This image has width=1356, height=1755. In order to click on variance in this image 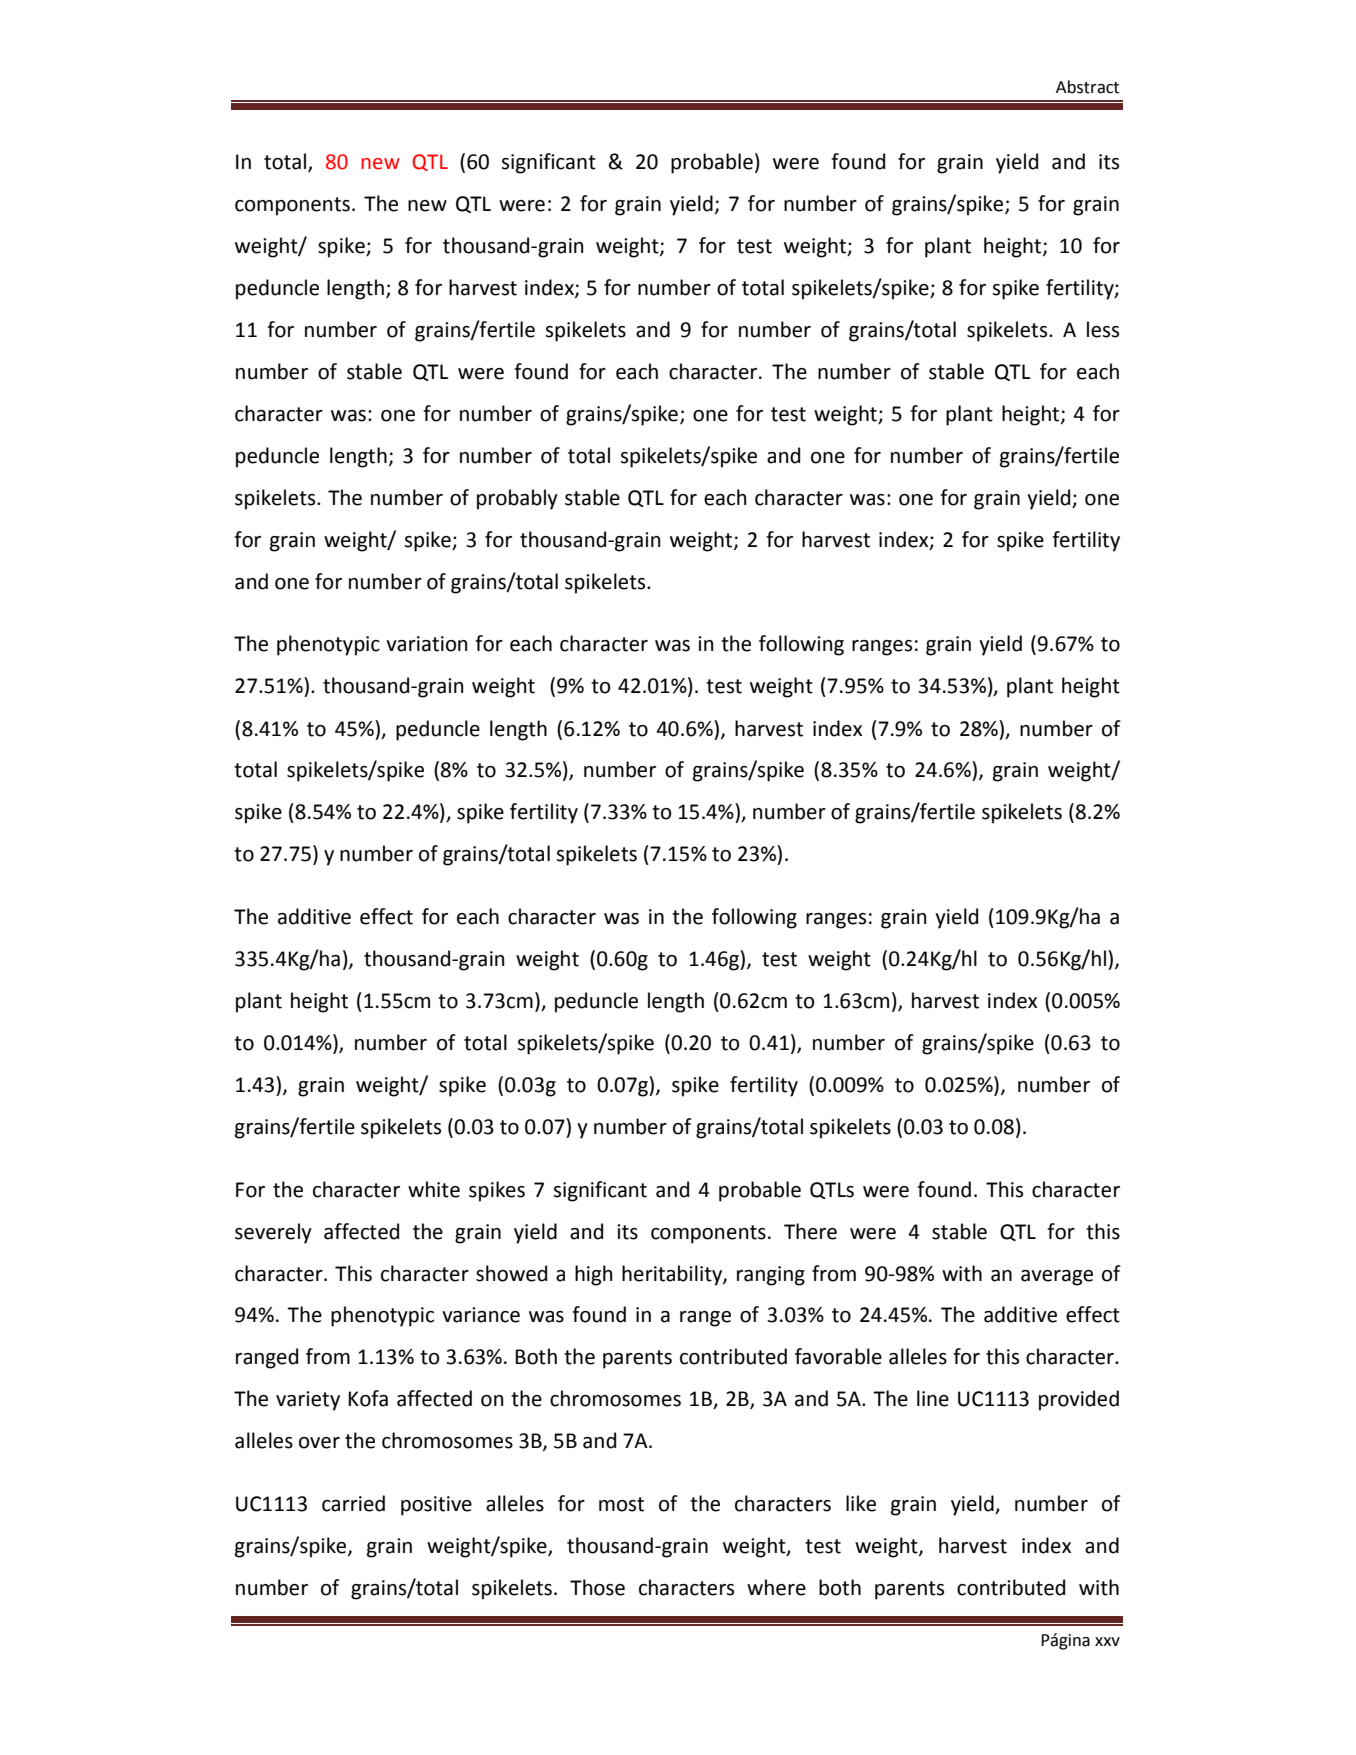, I will do `click(481, 1315)`.
